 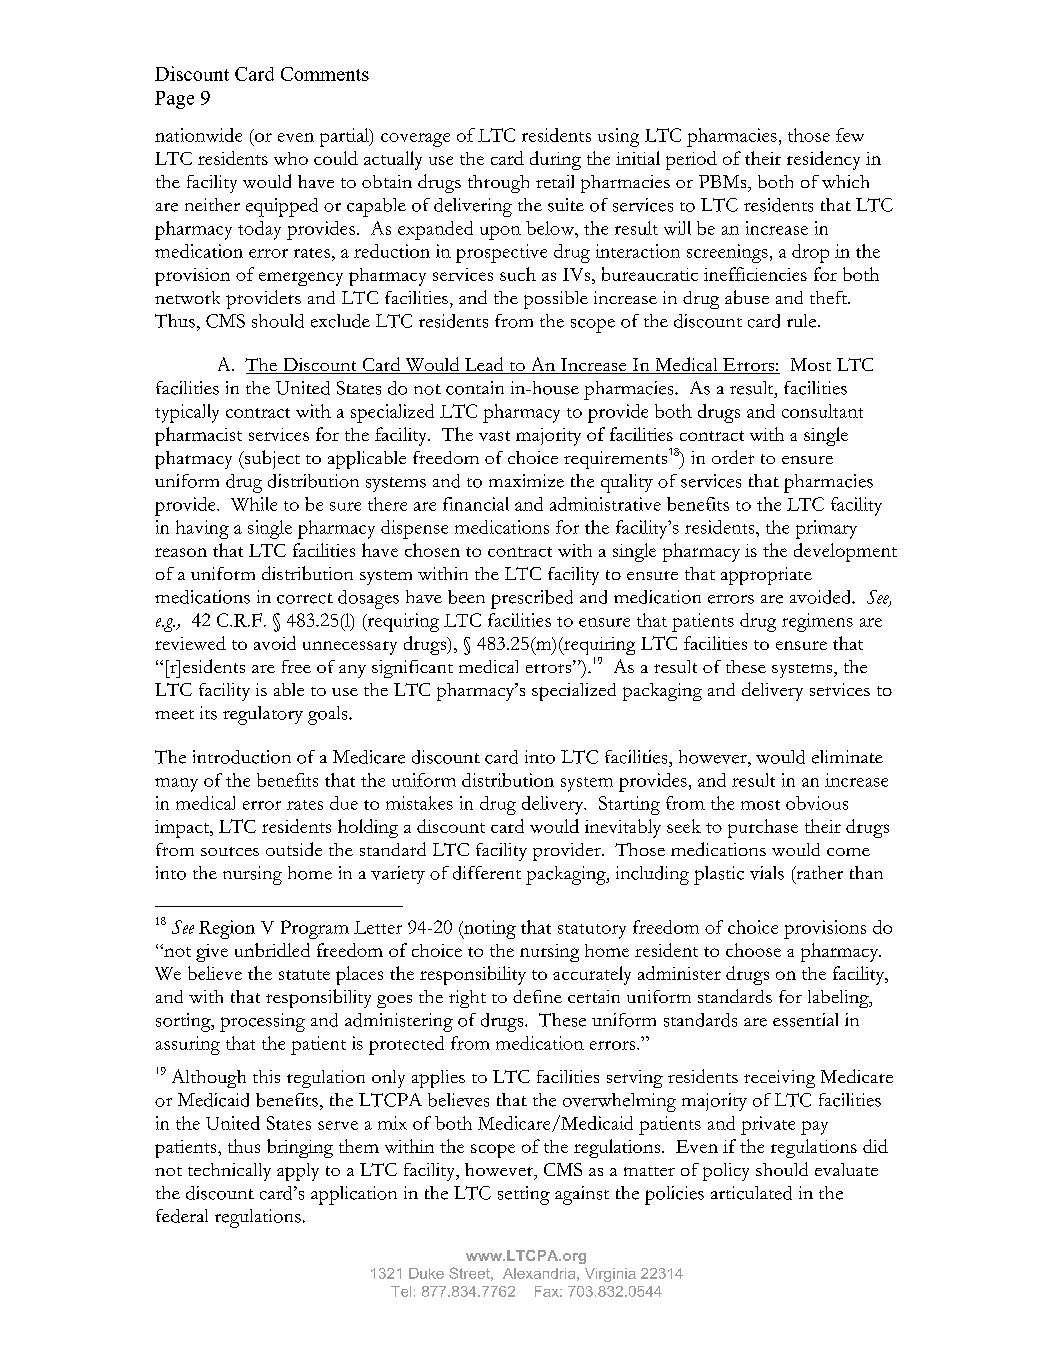 I want to click on during, so click(x=555, y=160).
